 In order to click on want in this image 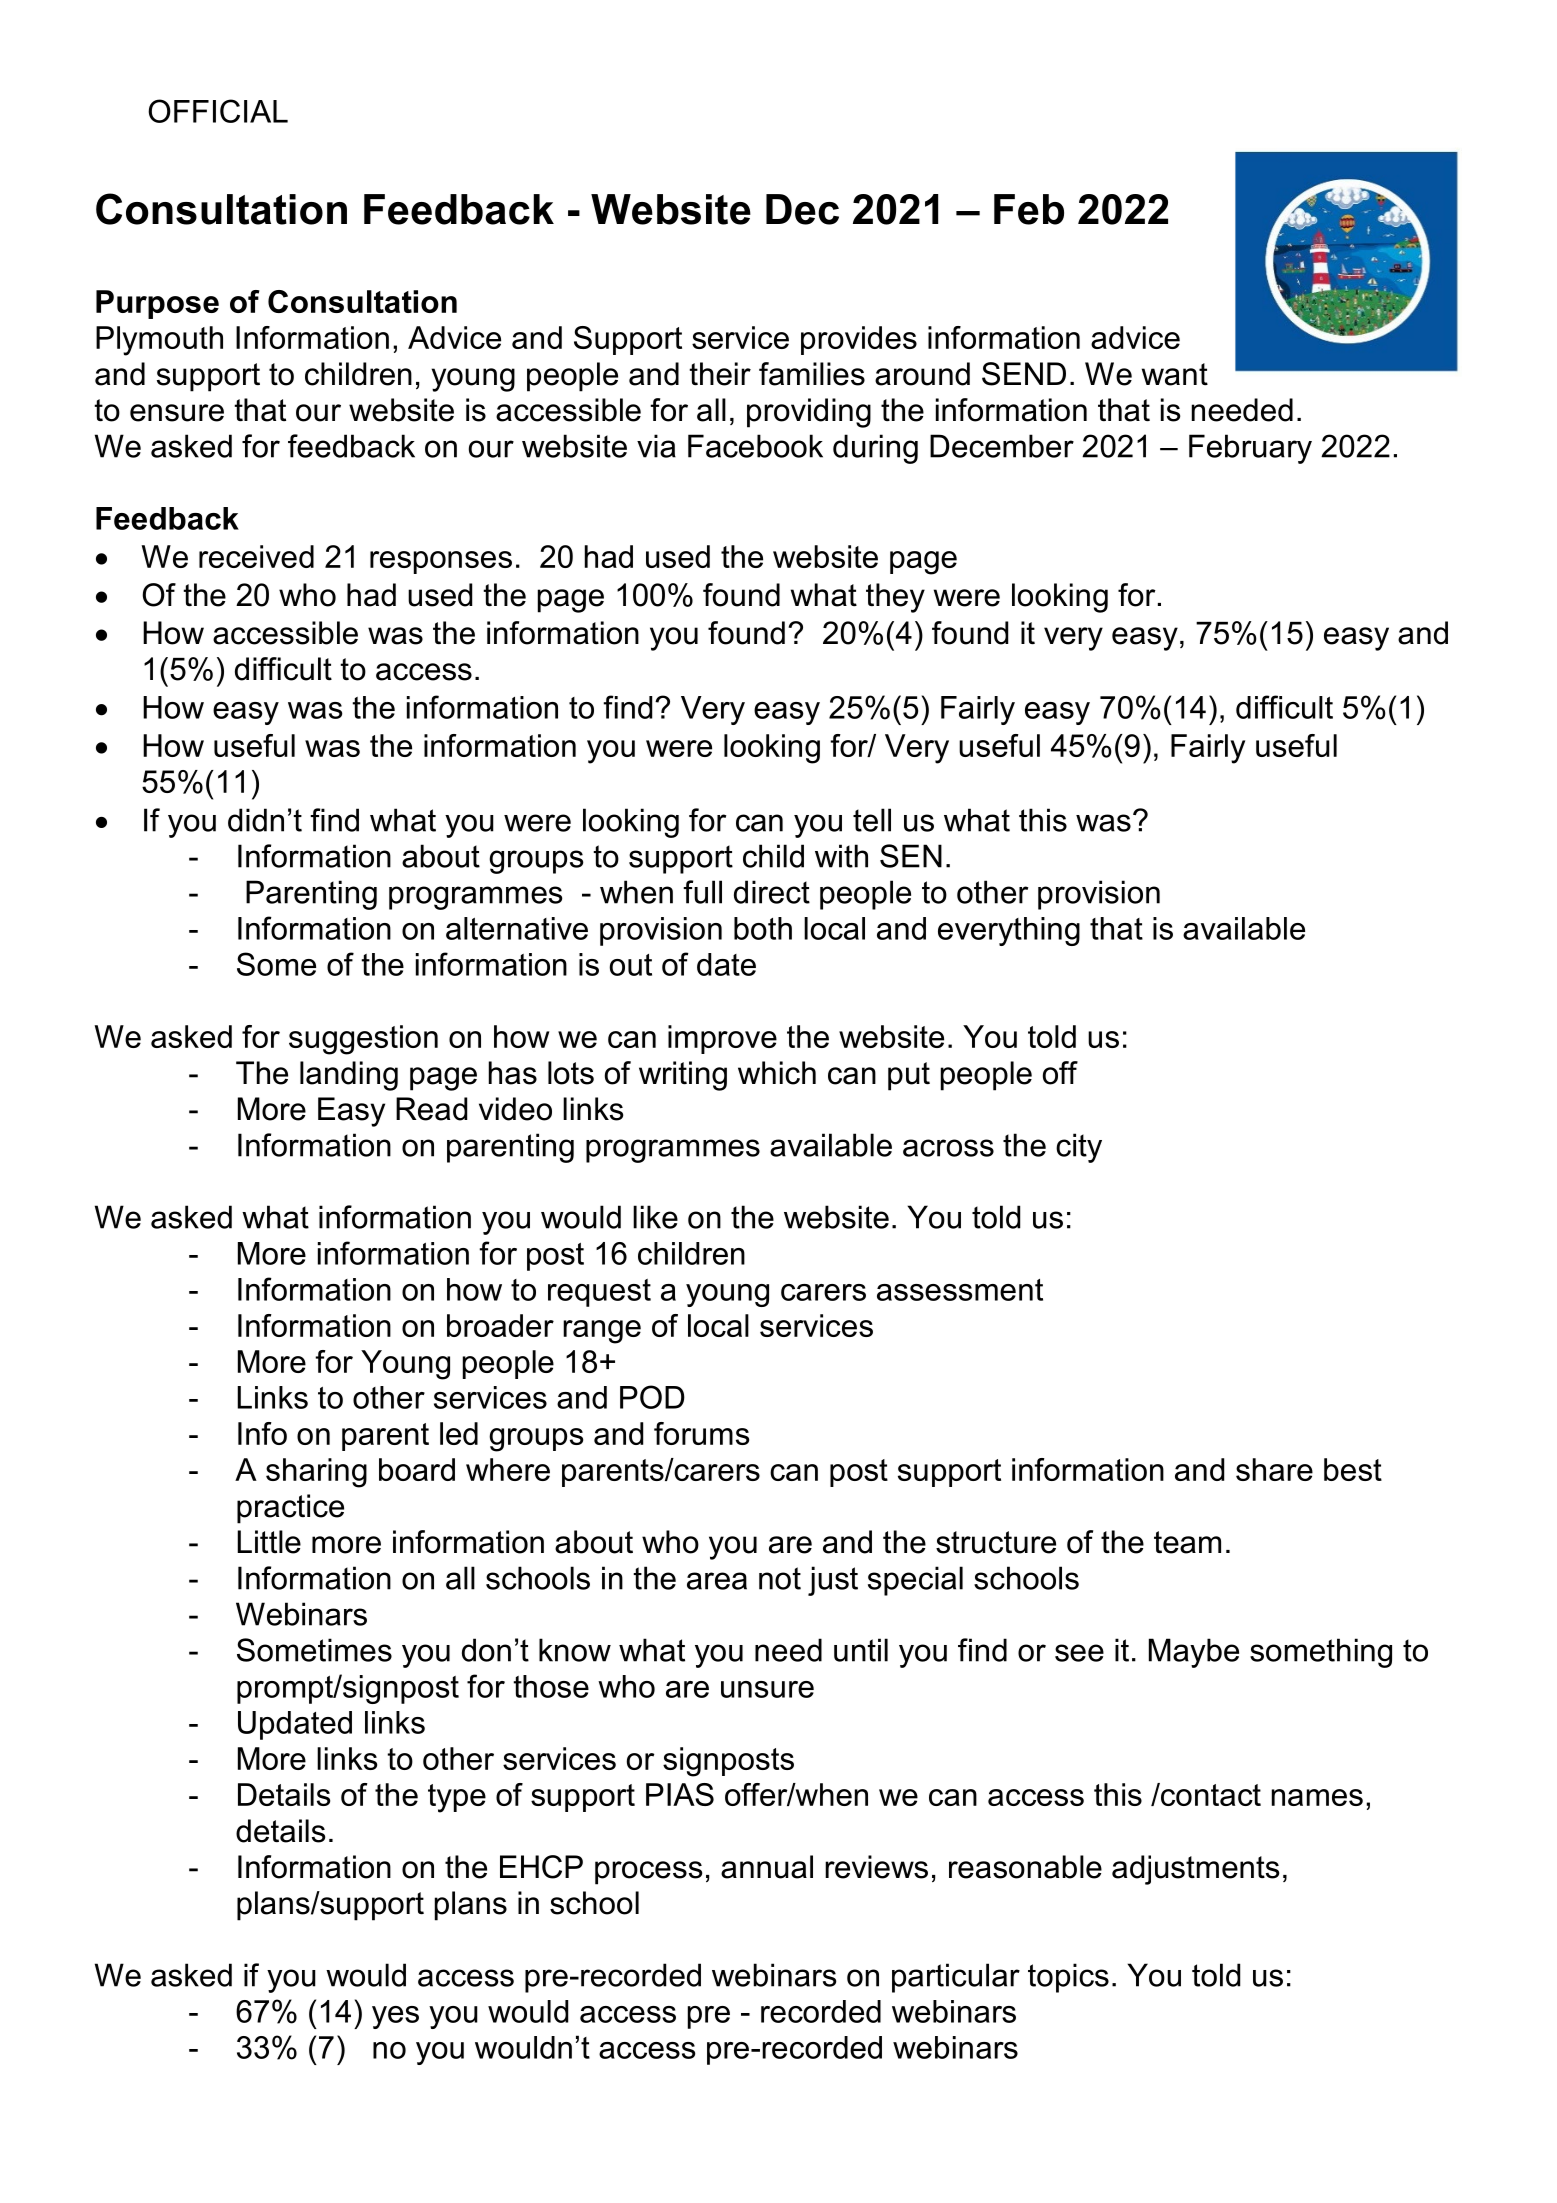, I will do `click(1175, 374)`.
